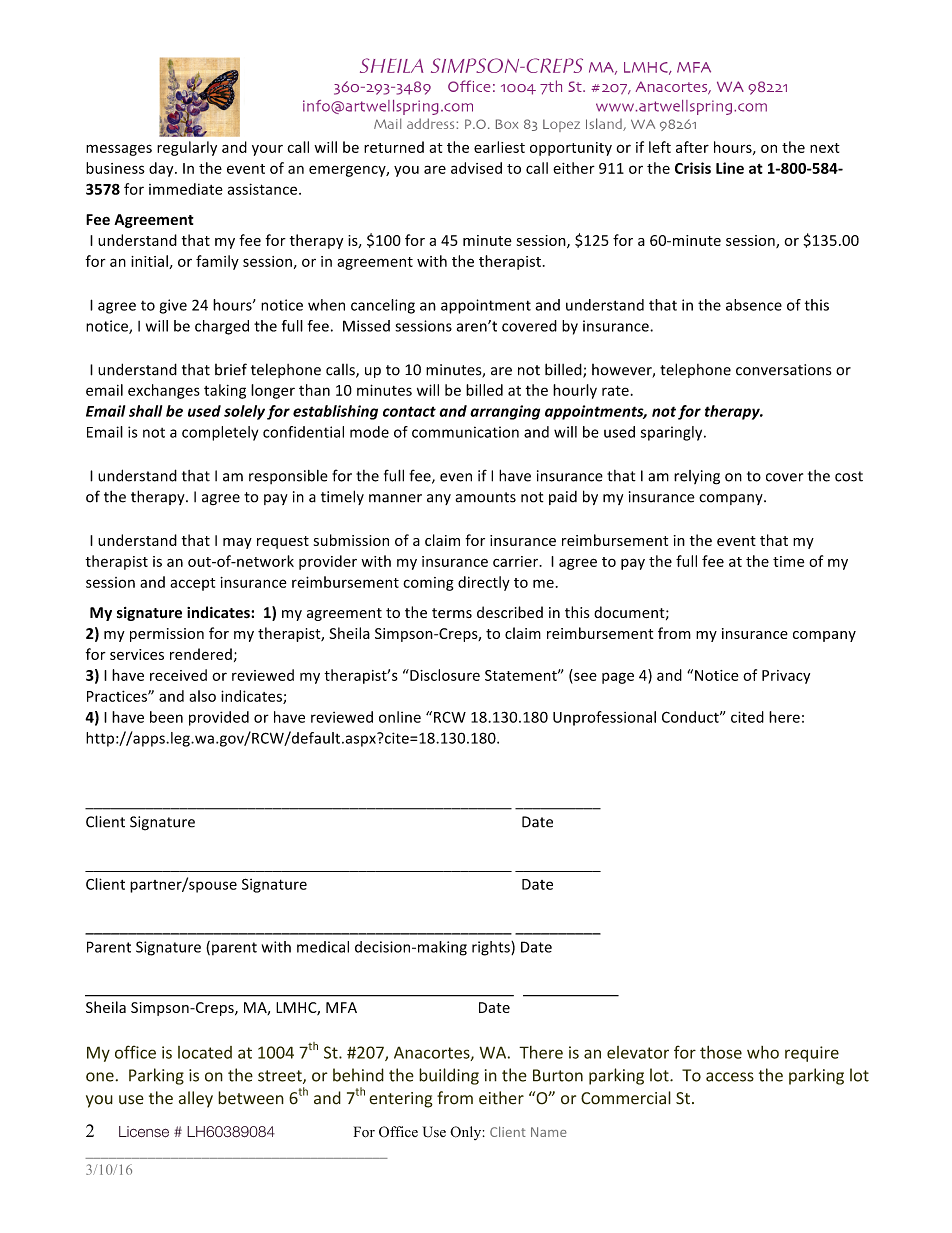 This document has height=1233, width=952. I want to click on relying, so click(697, 477).
